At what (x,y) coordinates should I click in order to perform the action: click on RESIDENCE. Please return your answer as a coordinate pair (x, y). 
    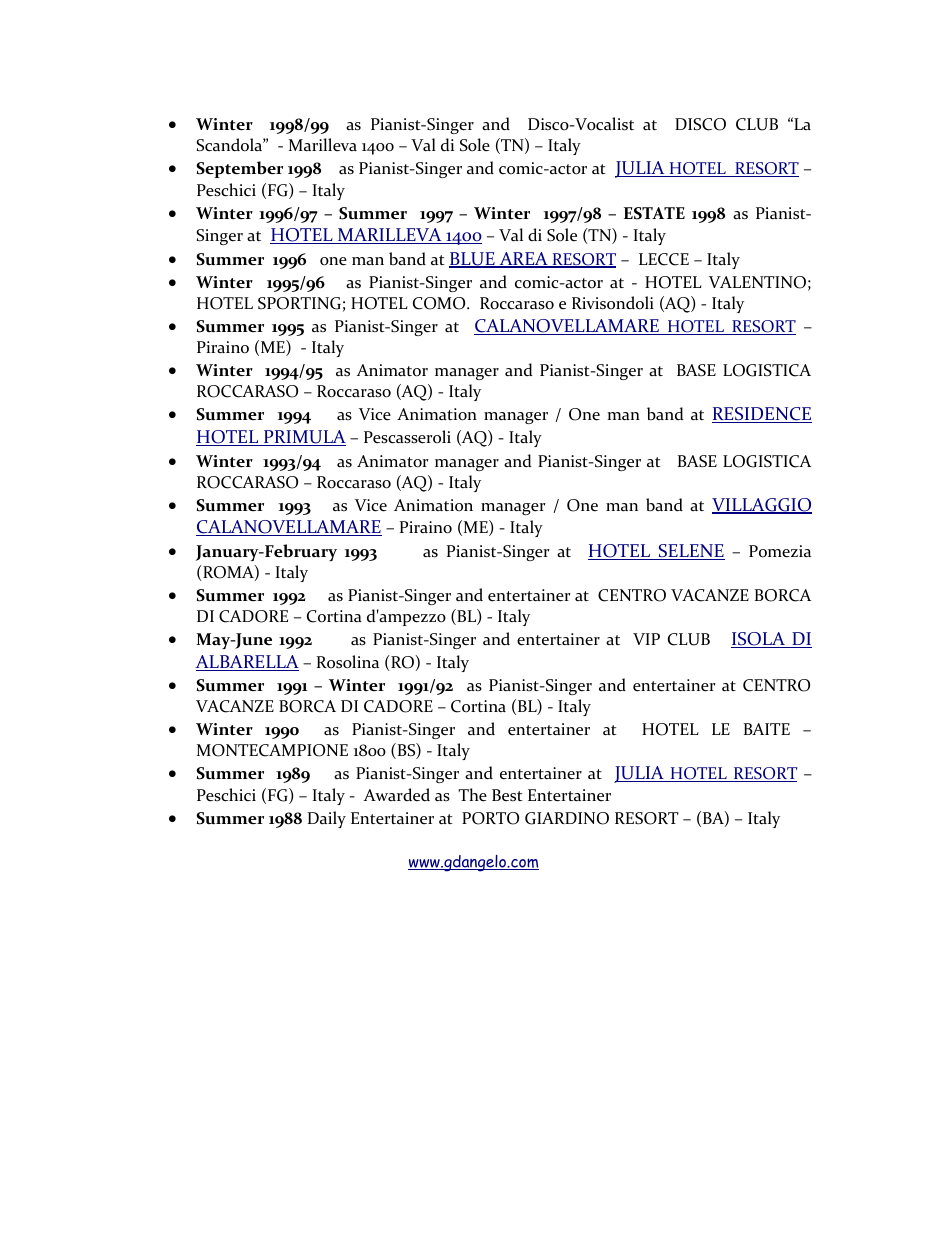
    Looking at the image, I should click on (762, 415).
